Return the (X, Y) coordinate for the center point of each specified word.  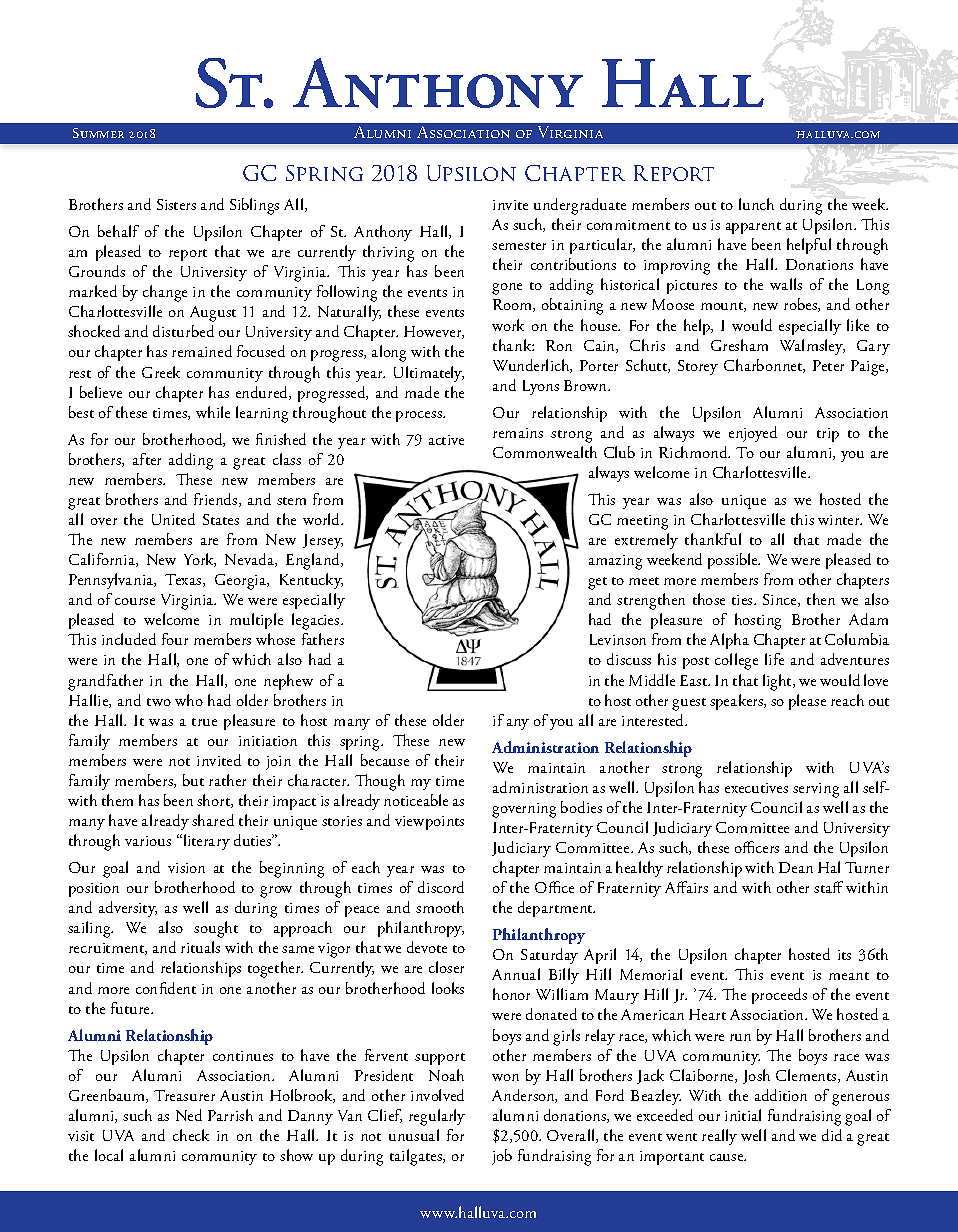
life (774, 659)
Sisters (176, 204)
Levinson (618, 639)
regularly (437, 1117)
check (191, 1135)
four (175, 639)
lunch (756, 204)
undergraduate (580, 206)
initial (743, 1115)
